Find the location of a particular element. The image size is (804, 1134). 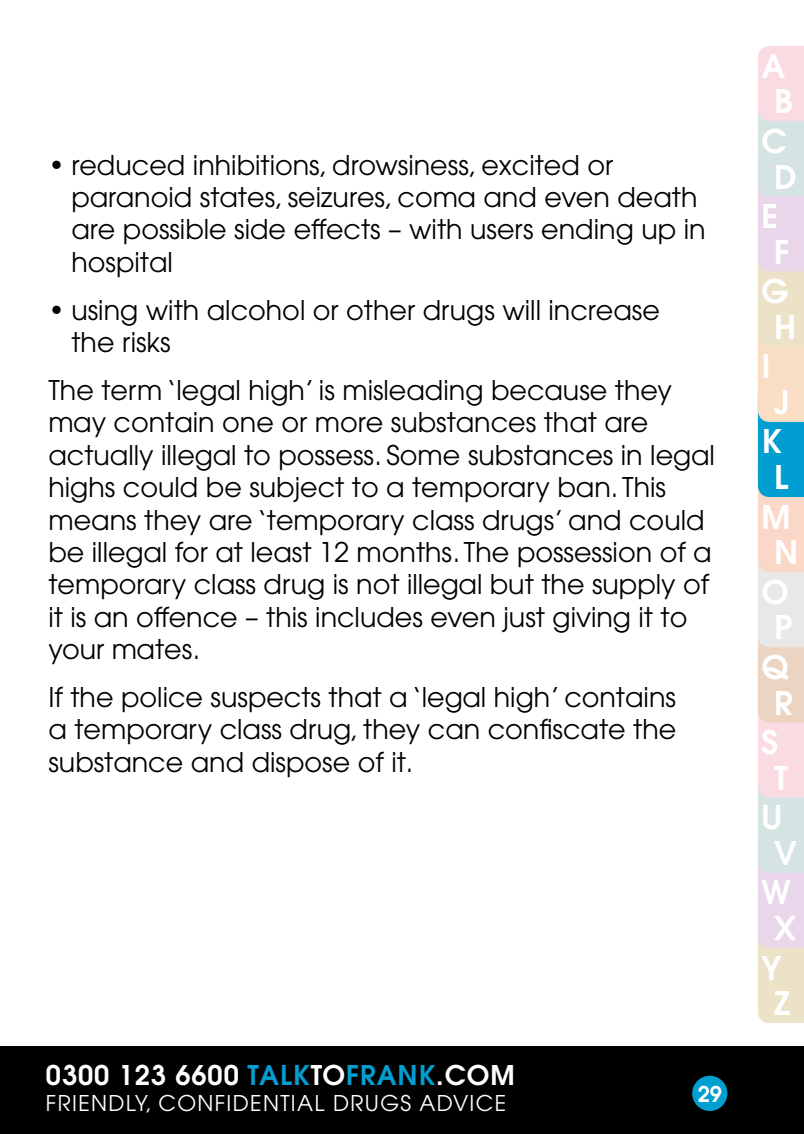

includes is located at coordinates (369, 617).
